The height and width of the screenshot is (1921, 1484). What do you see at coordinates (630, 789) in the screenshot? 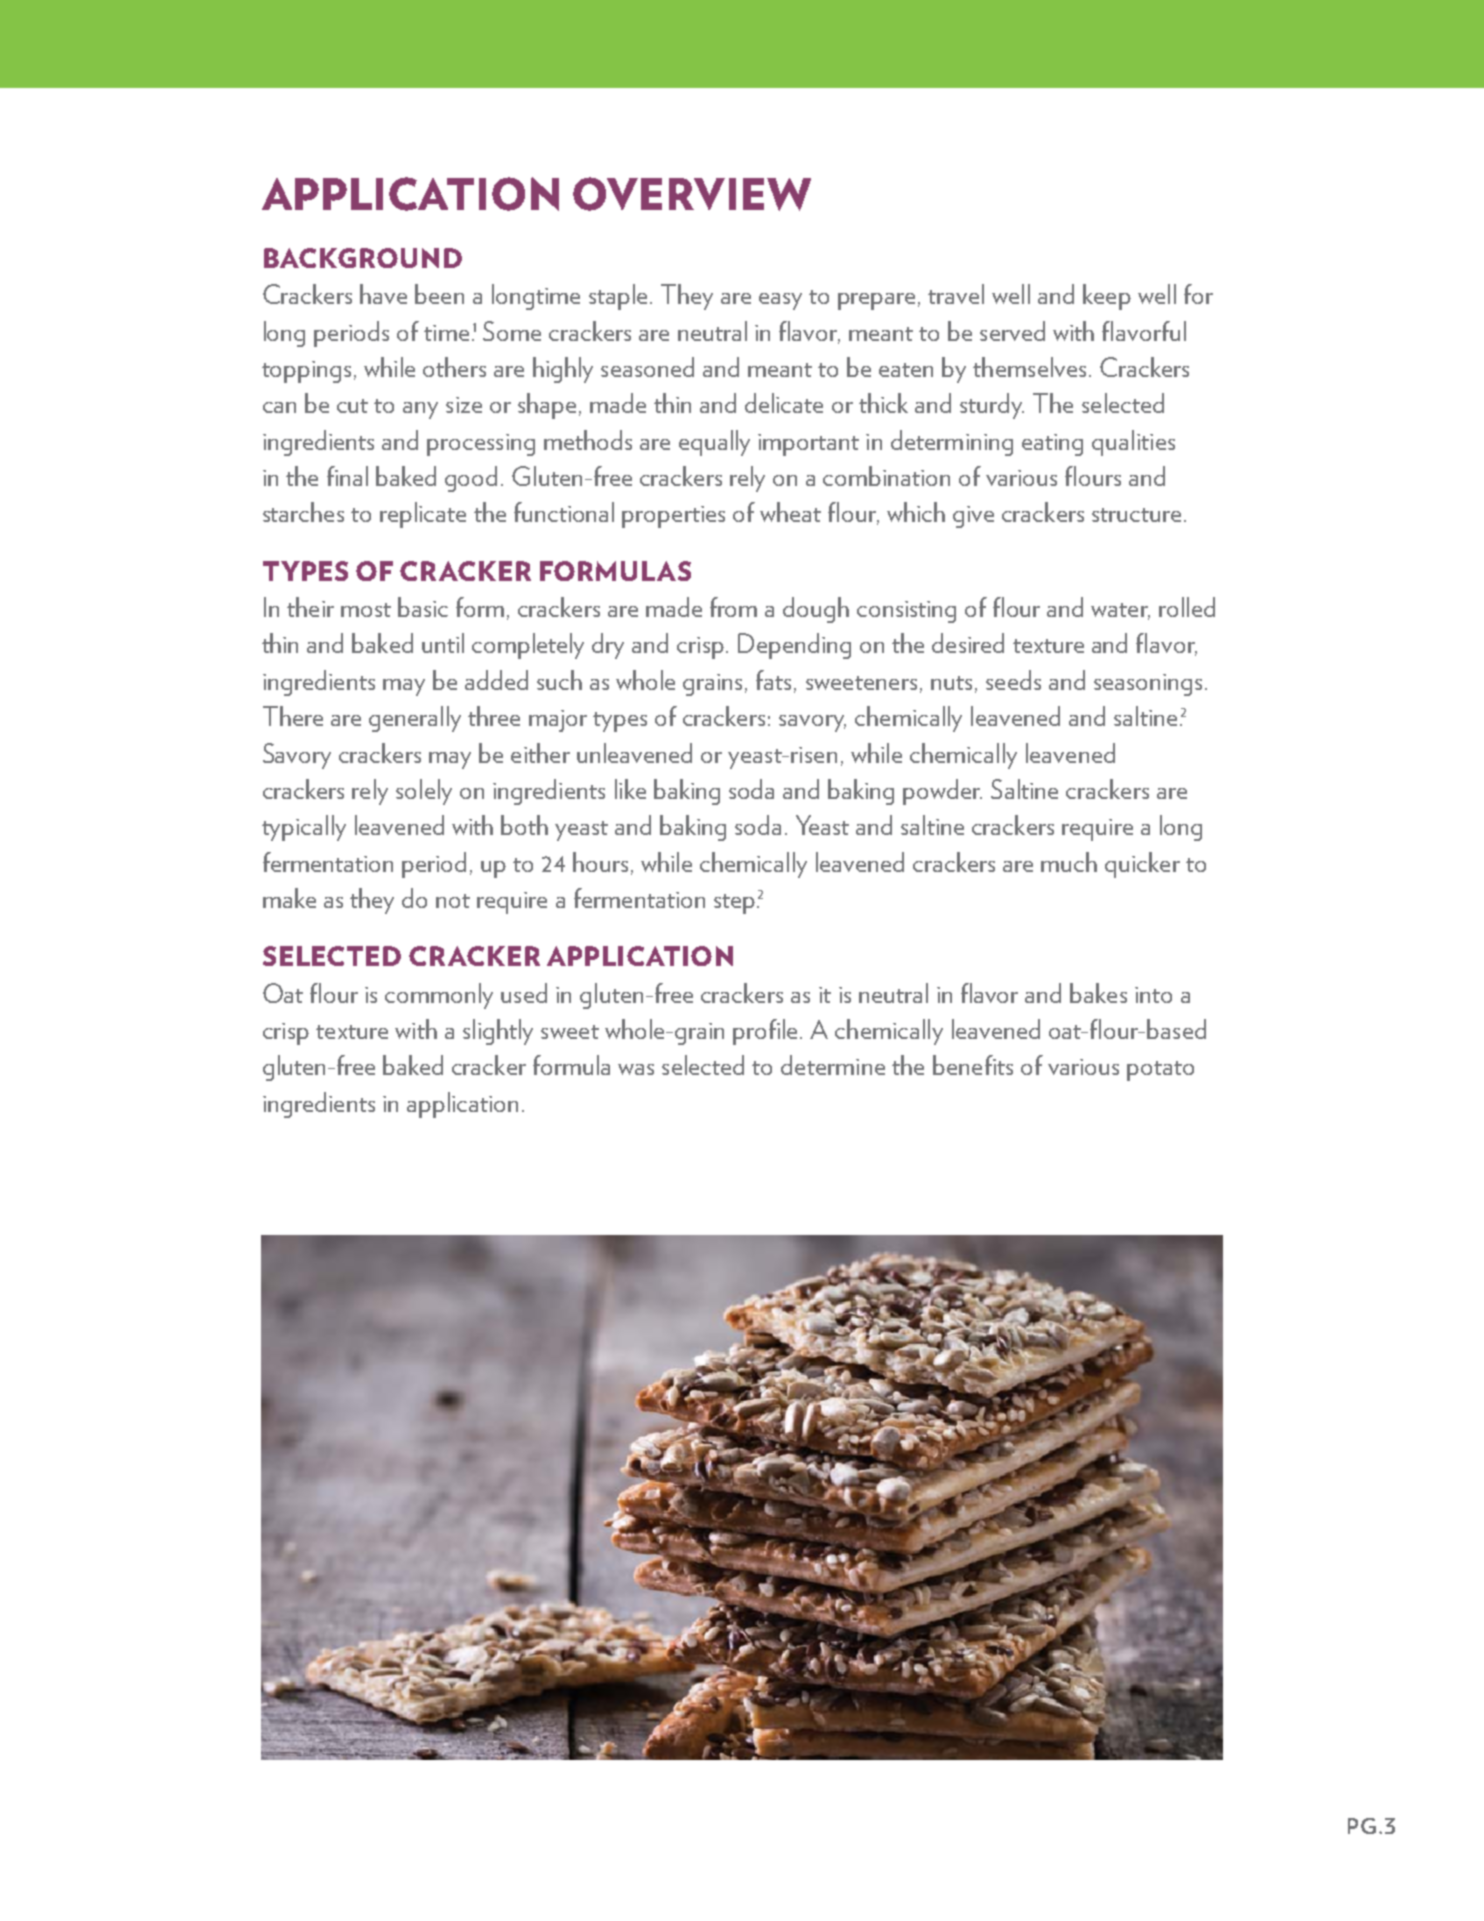
I see `like` at bounding box center [630, 789].
